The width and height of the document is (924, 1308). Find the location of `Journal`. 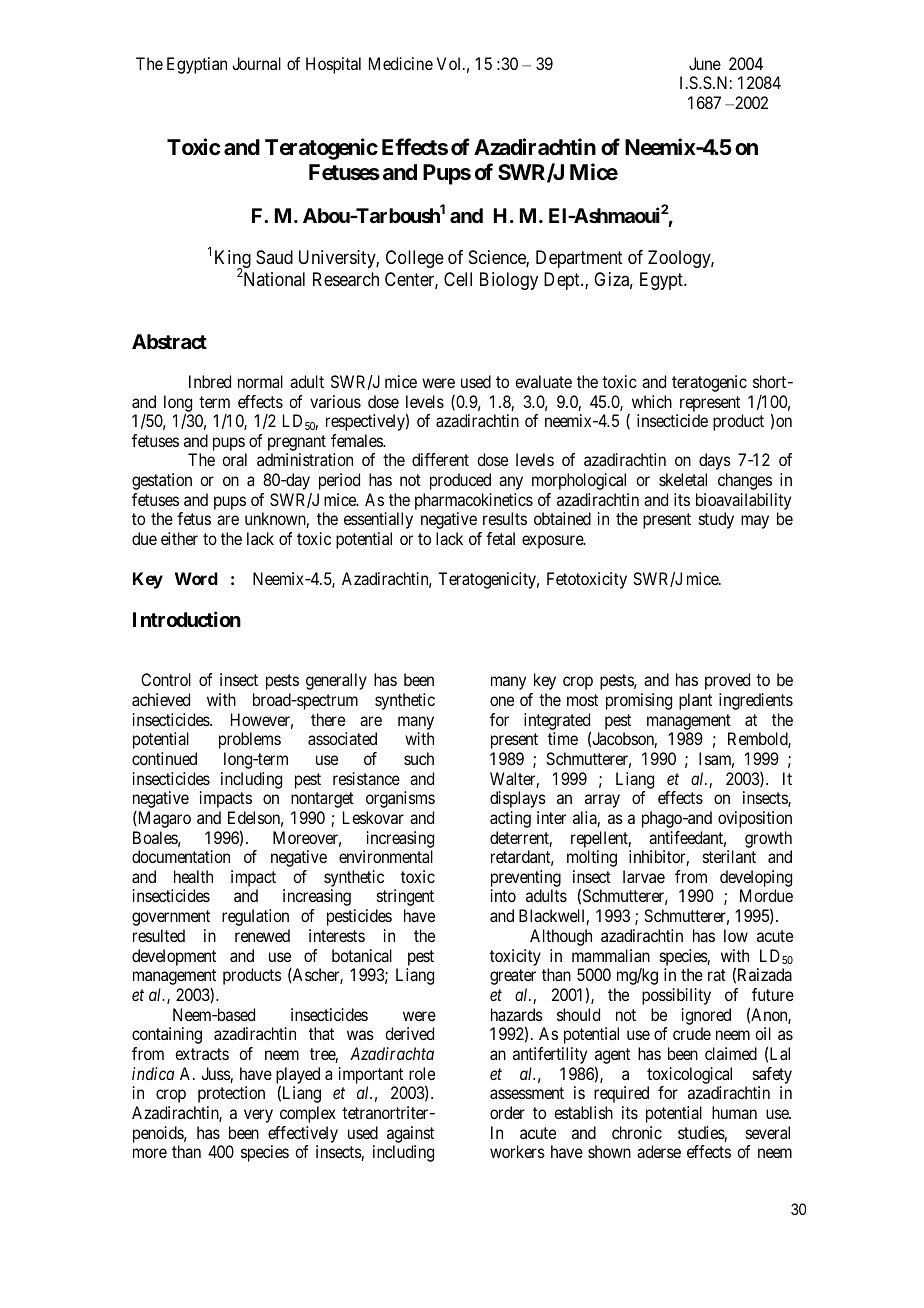

Journal is located at coordinates (256, 63).
